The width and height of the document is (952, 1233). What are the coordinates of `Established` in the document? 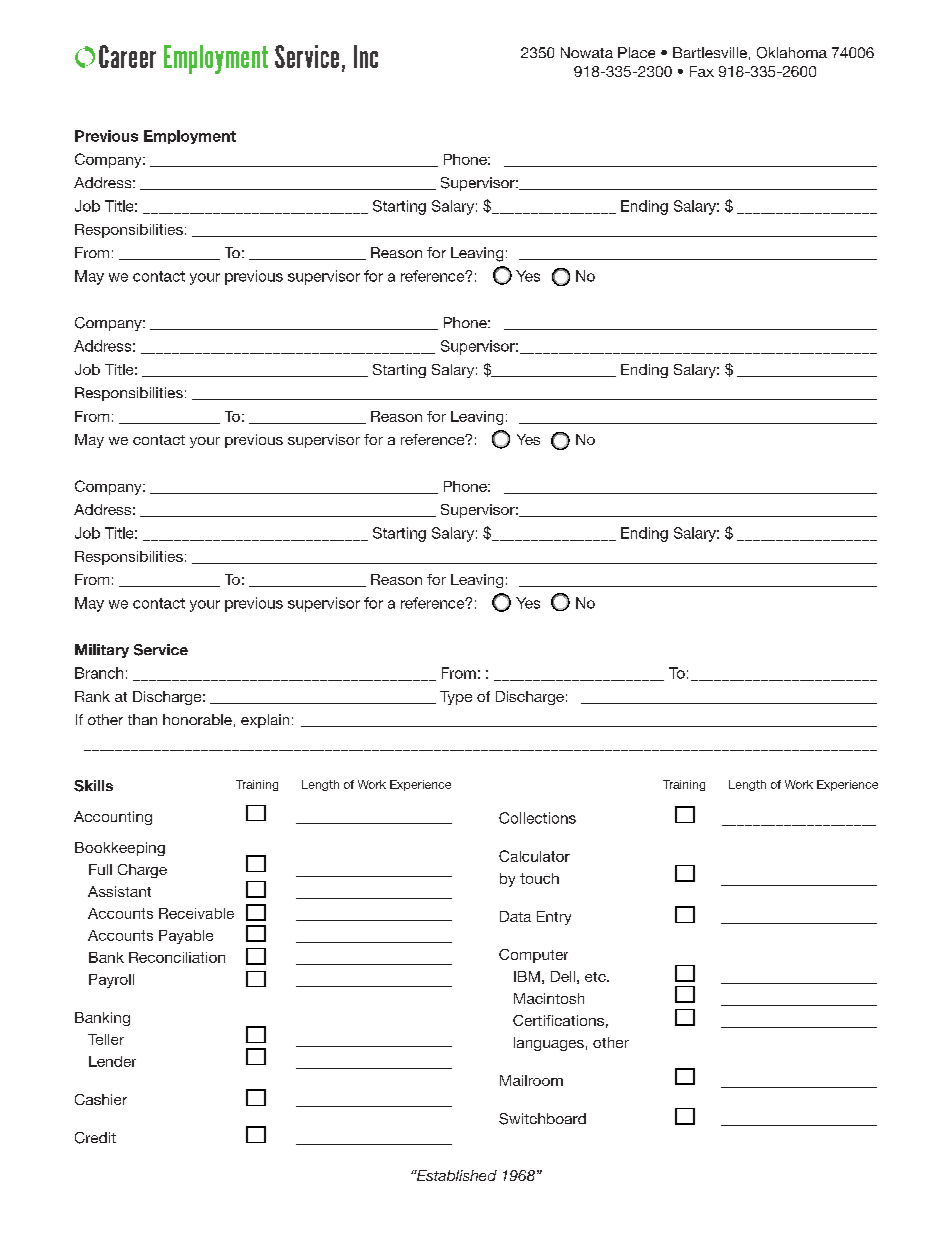 It's located at (455, 1175).
